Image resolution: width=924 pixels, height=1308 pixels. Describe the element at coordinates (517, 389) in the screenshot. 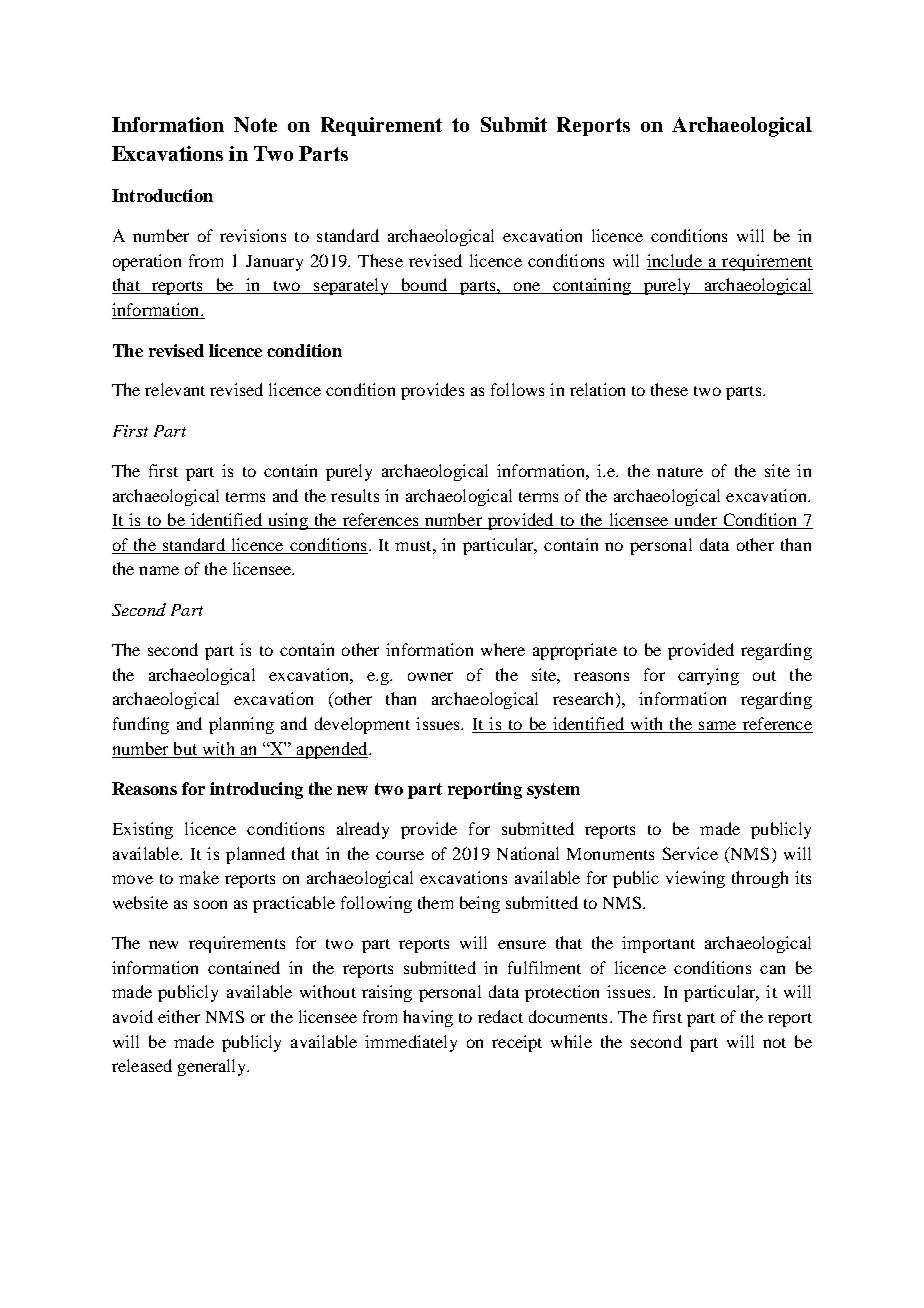

I see `follows` at that location.
